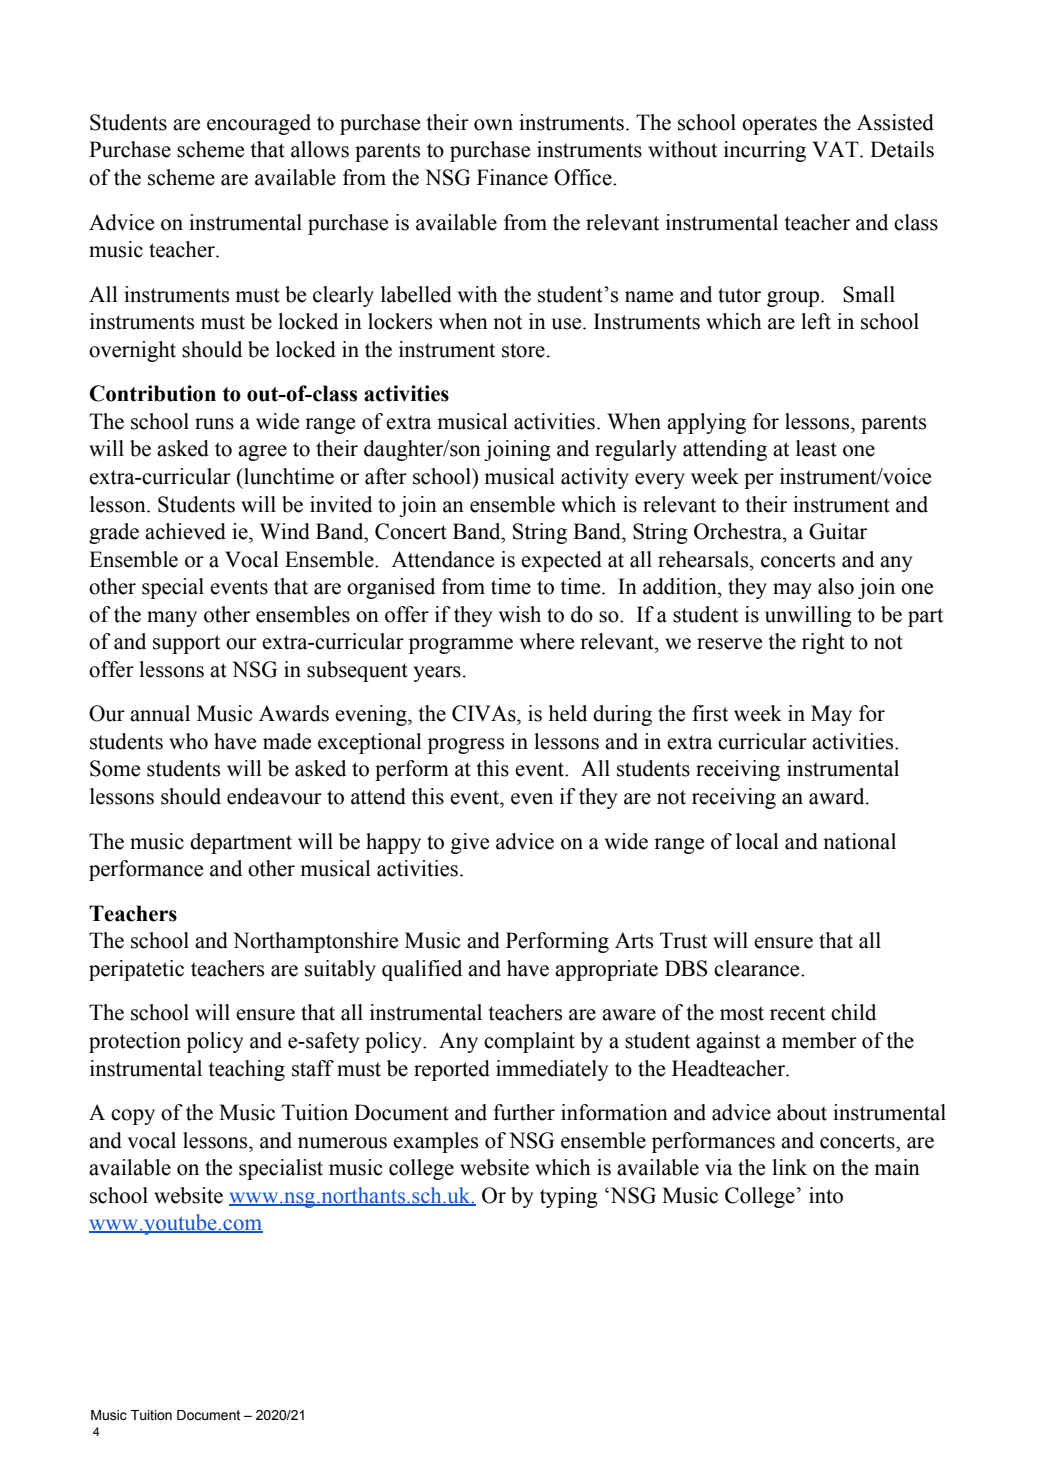 The width and height of the screenshot is (1041, 1473). I want to click on endeavour, so click(274, 796).
